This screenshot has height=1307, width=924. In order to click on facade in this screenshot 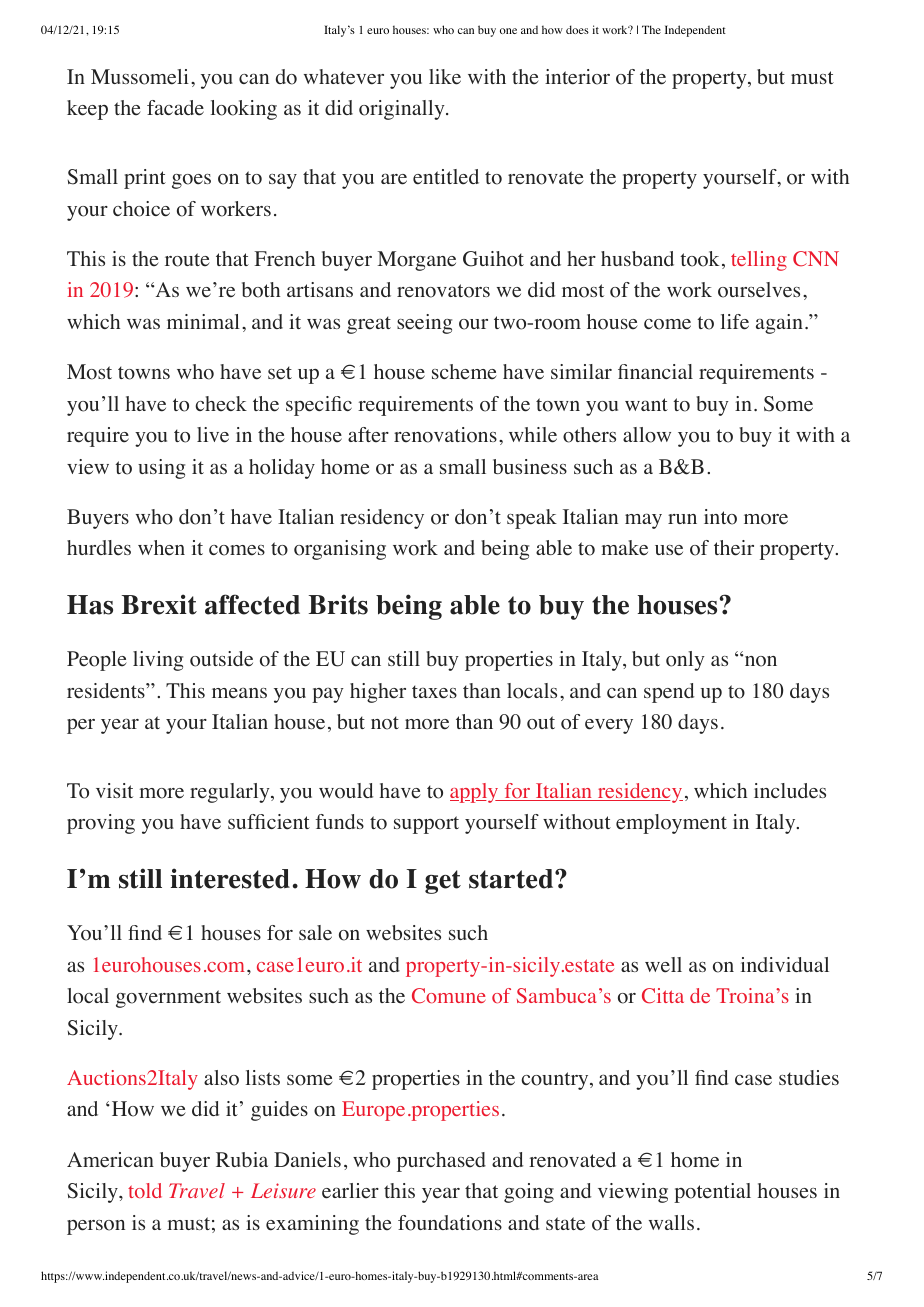, I will do `click(175, 108)`.
